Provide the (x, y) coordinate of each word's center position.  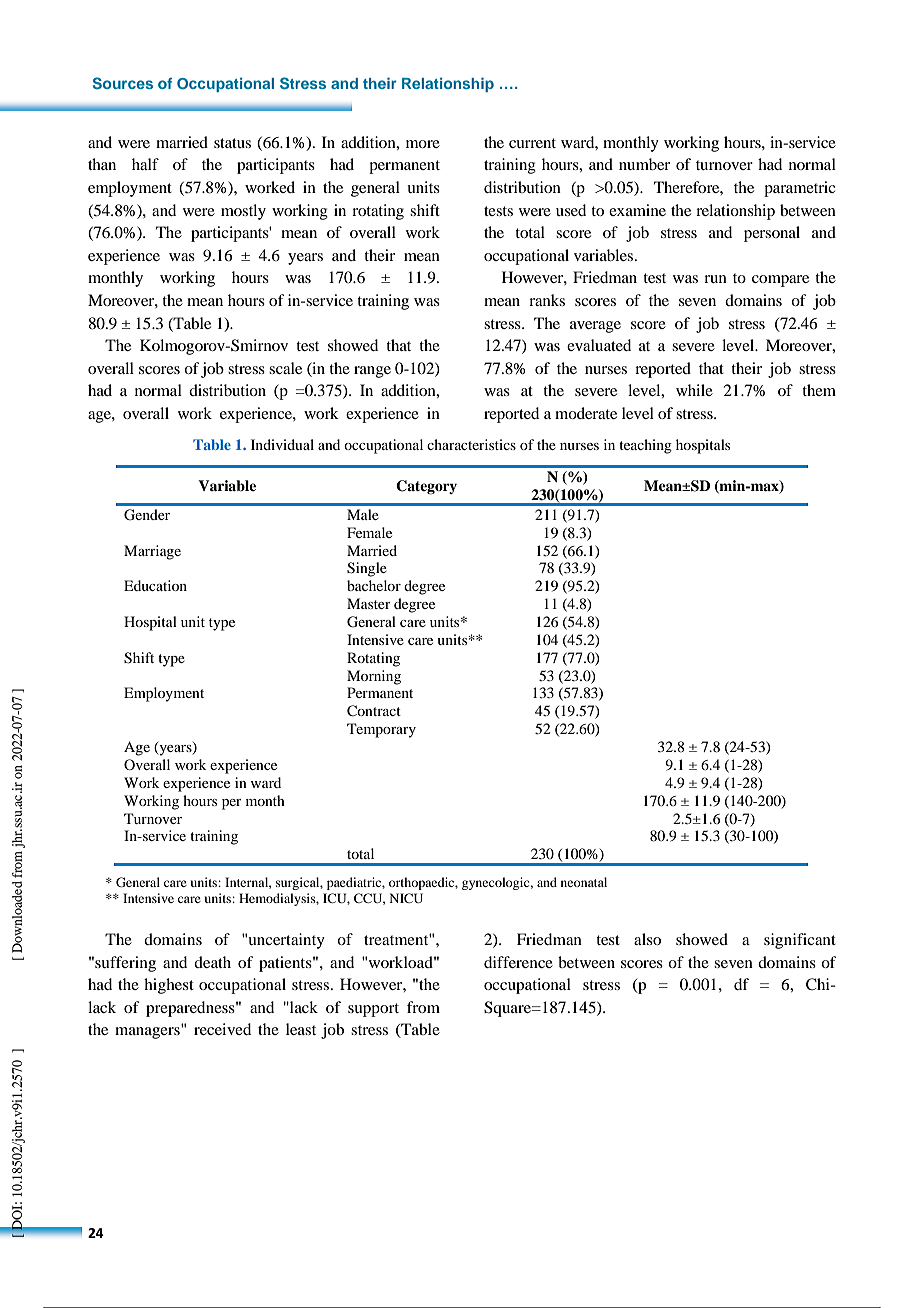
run (715, 279)
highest (169, 986)
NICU (406, 898)
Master (369, 603)
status (232, 143)
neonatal (584, 882)
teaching (645, 446)
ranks (547, 300)
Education (155, 585)
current (532, 143)
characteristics (471, 444)
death (212, 962)
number (644, 164)
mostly (243, 212)
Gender (147, 515)
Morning (374, 677)
